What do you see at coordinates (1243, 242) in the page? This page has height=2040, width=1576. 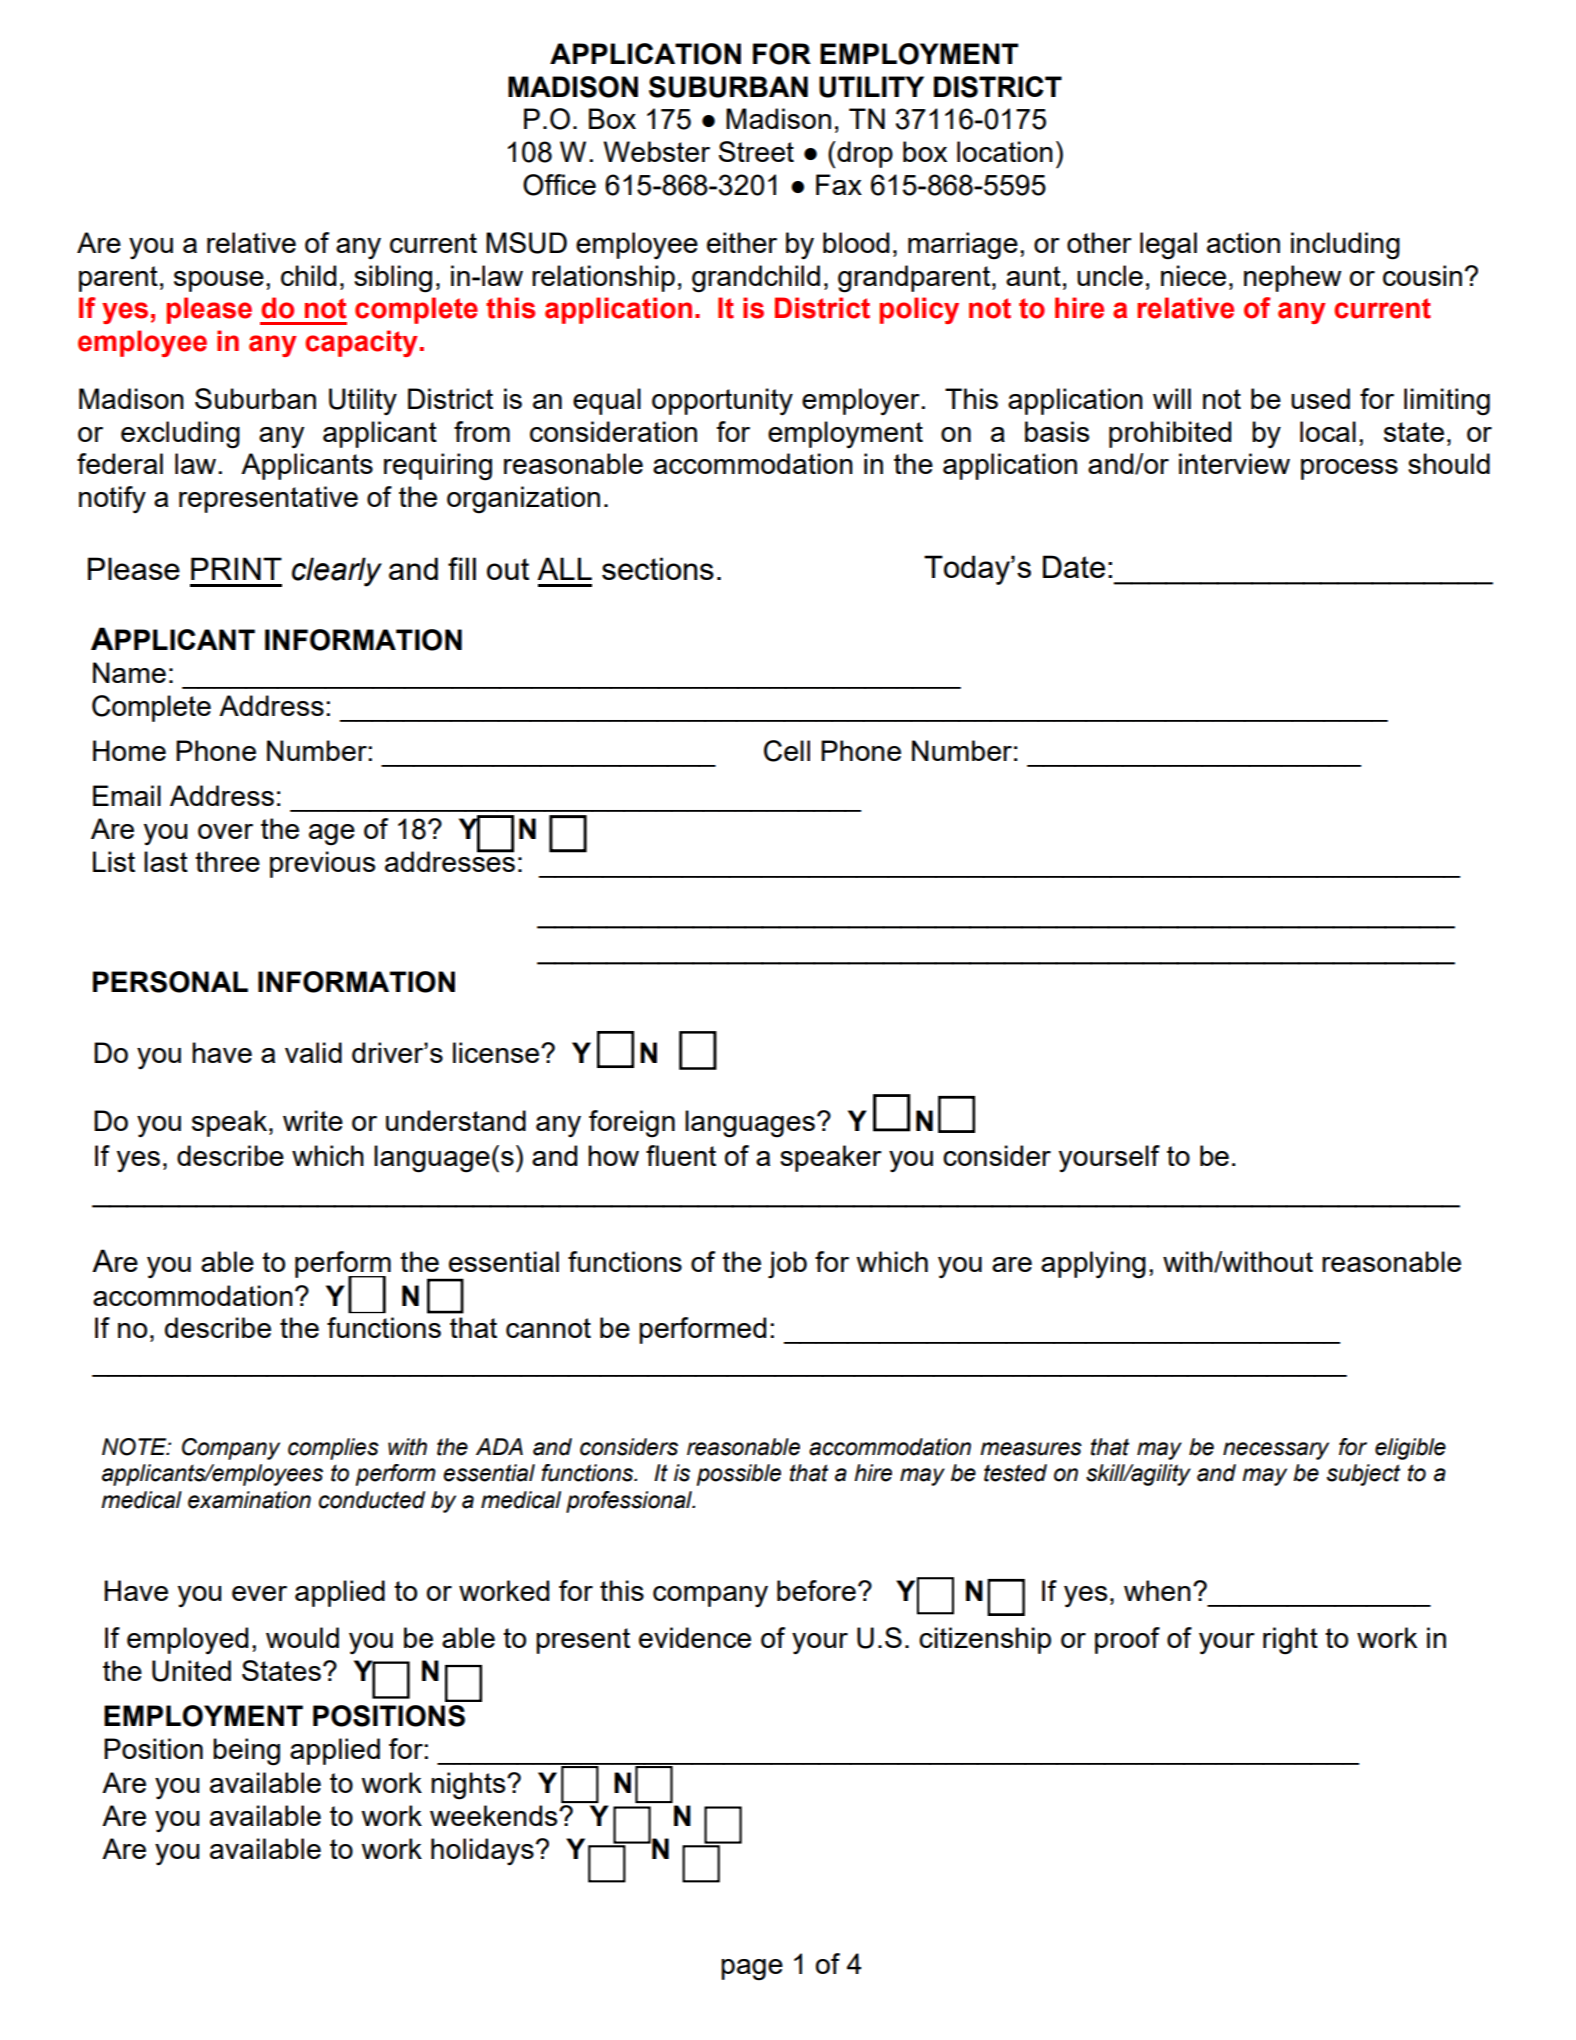 I see `action` at bounding box center [1243, 242].
